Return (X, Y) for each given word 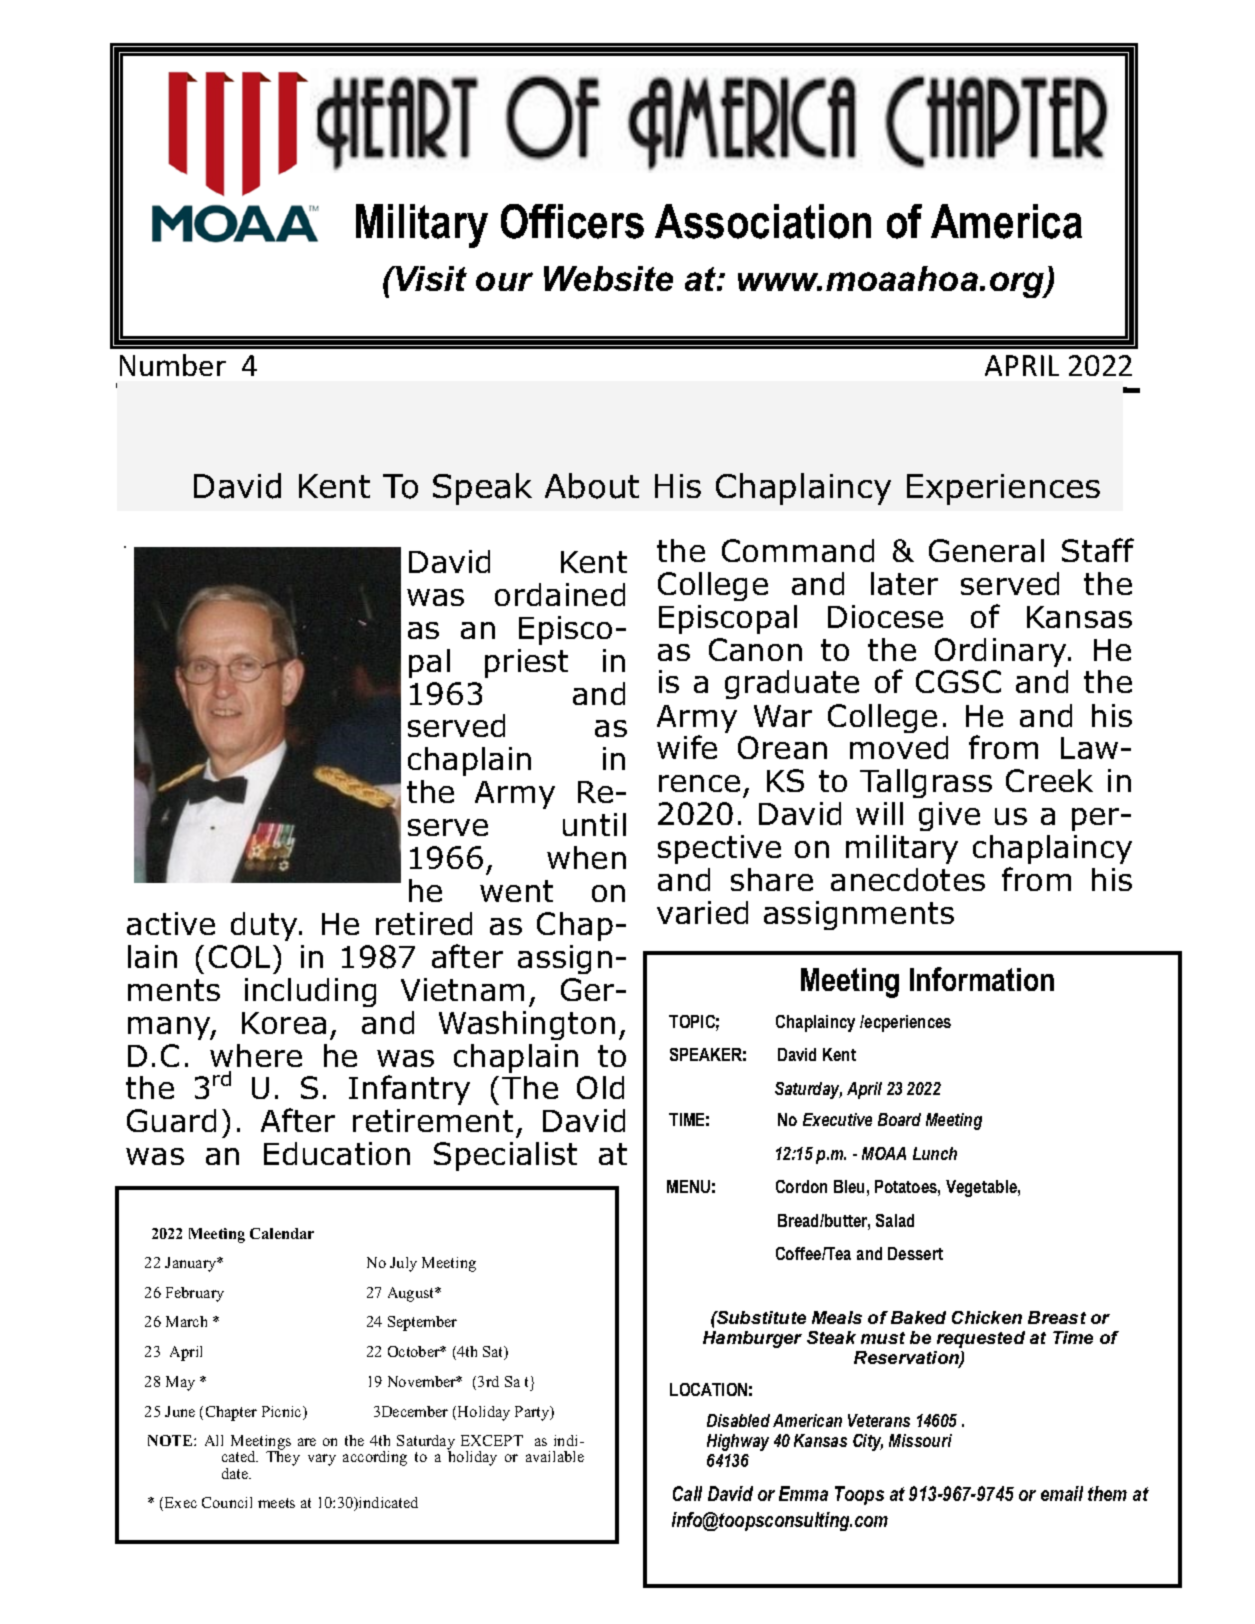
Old (600, 1087)
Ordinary (1002, 652)
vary (322, 1460)
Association (763, 221)
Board (899, 1119)
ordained (560, 594)
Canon (755, 649)
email (1062, 1493)
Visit (430, 278)
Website (608, 278)
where (256, 1055)
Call (687, 1493)
